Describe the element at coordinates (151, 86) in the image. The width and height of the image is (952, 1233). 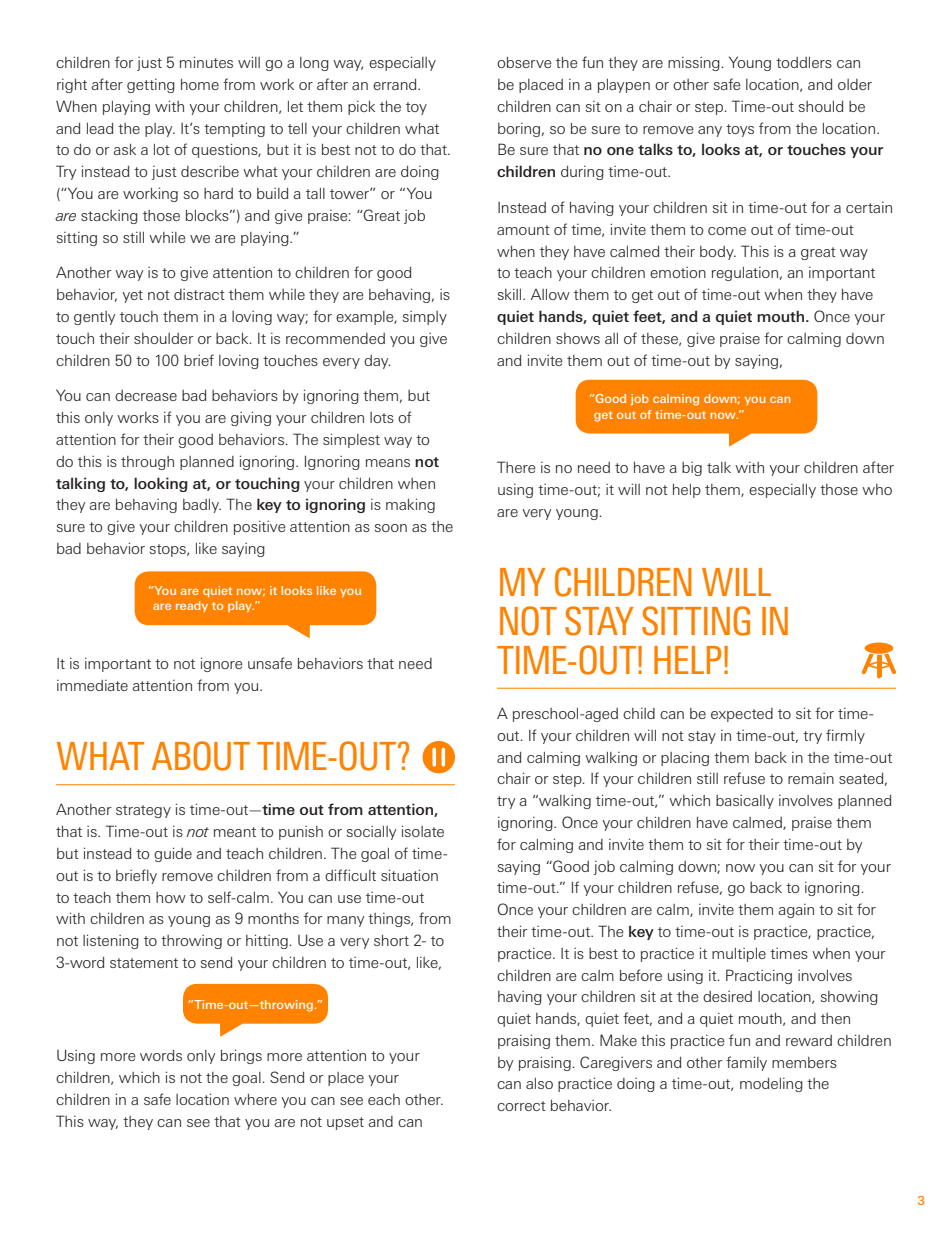
I see `getting` at that location.
